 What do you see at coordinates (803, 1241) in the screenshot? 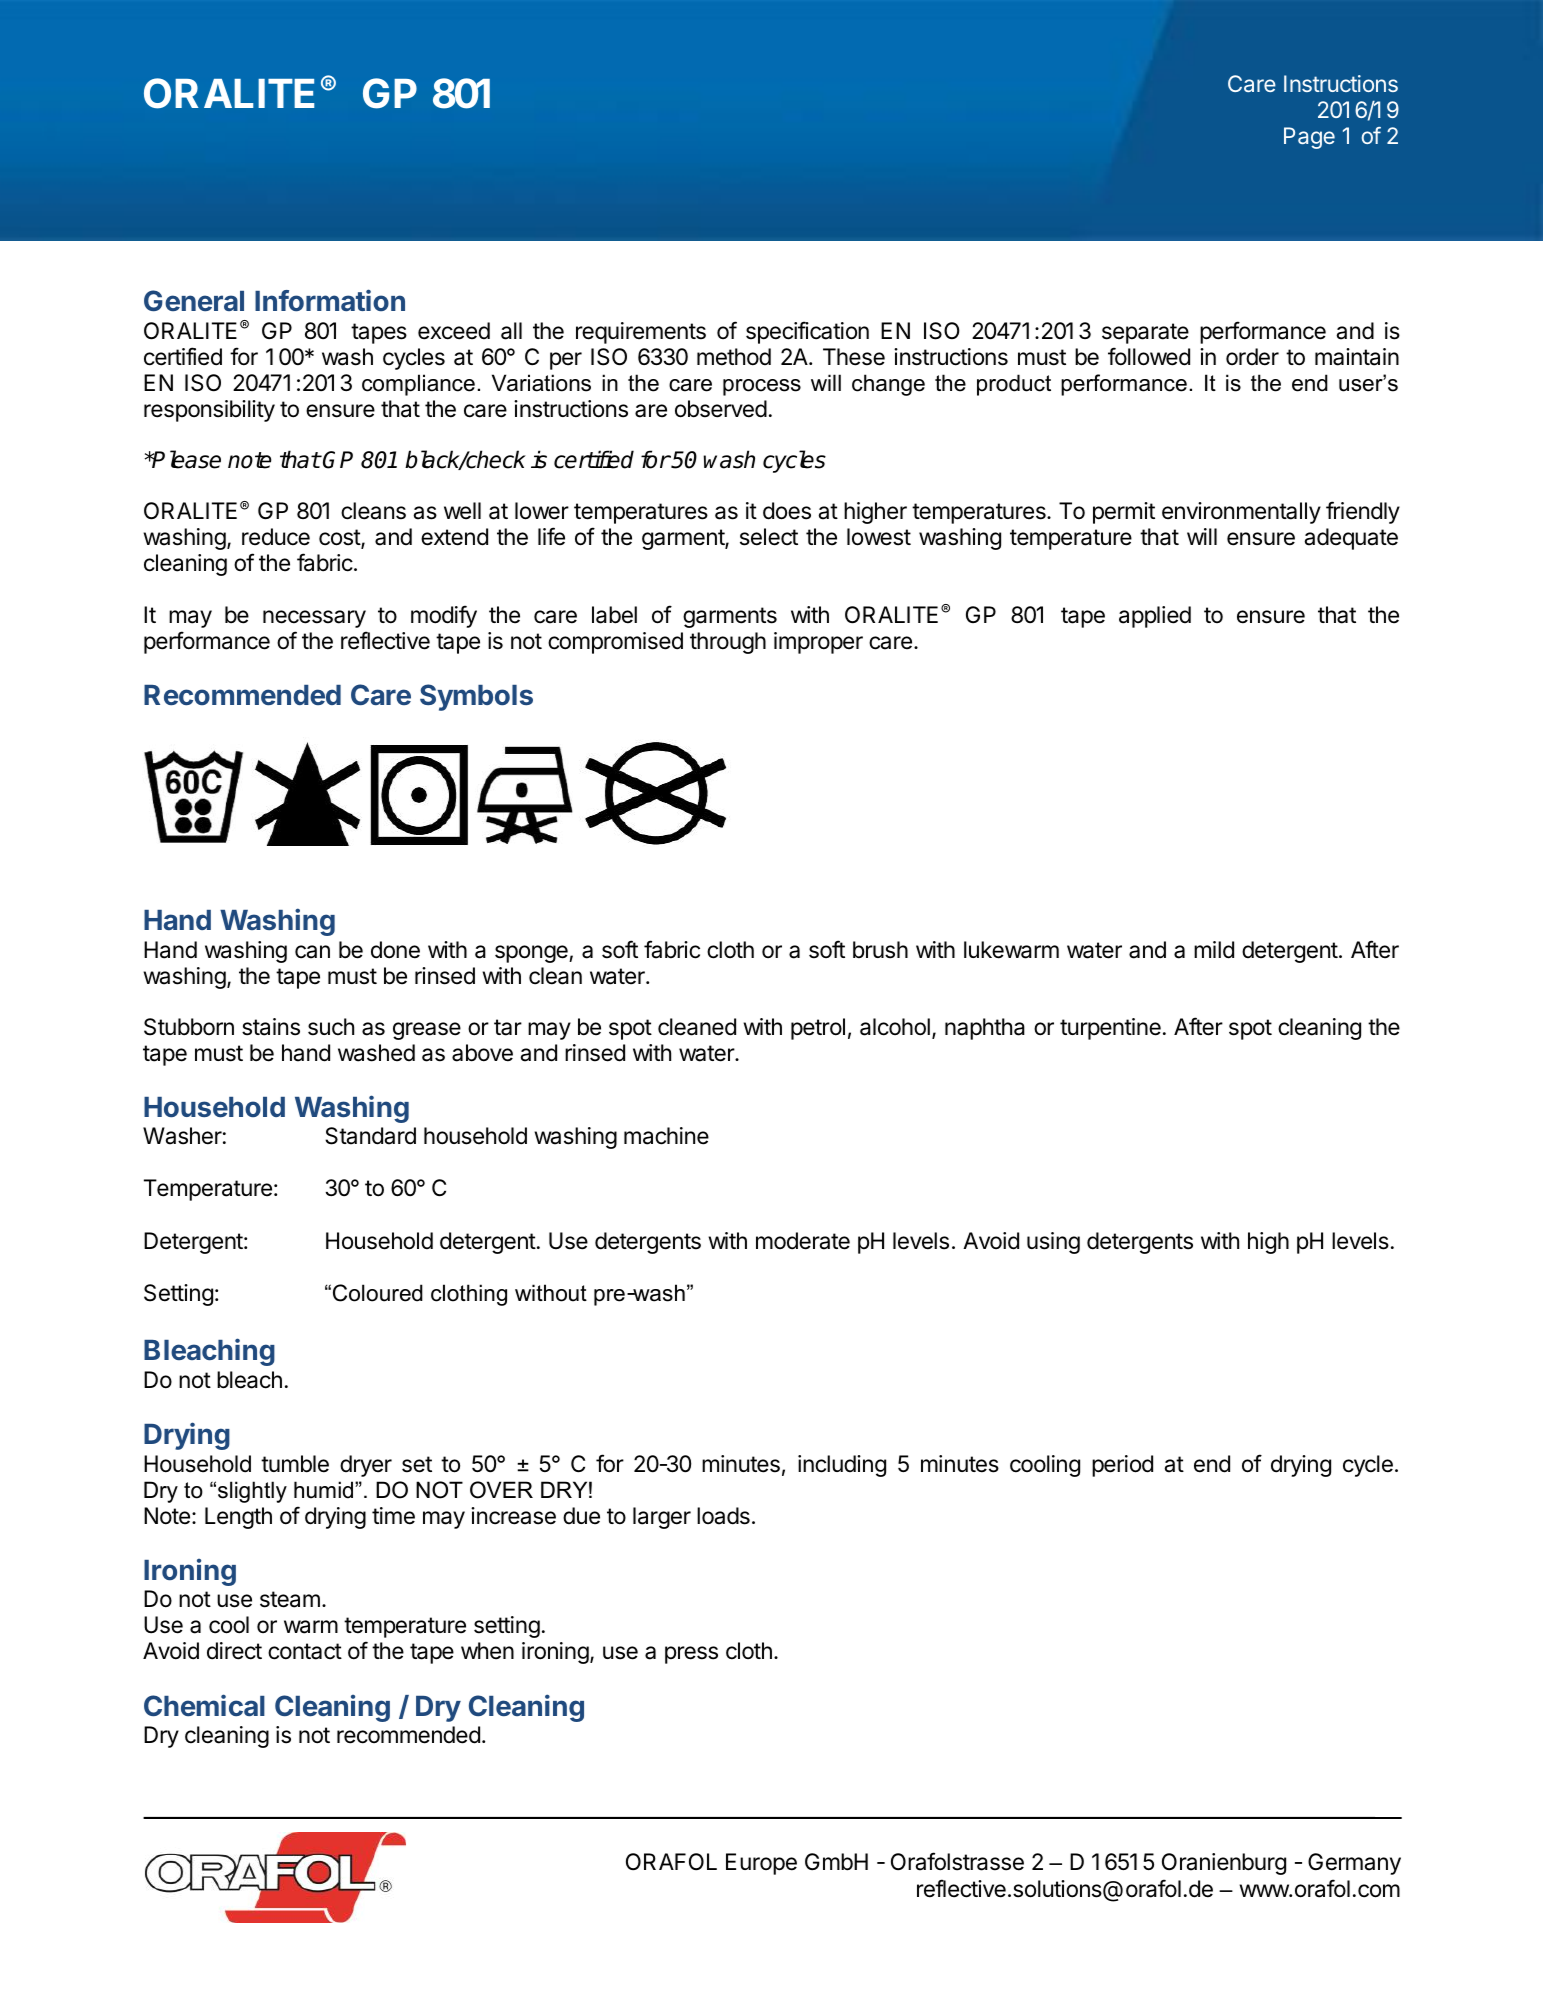
I see `moderate` at bounding box center [803, 1241].
